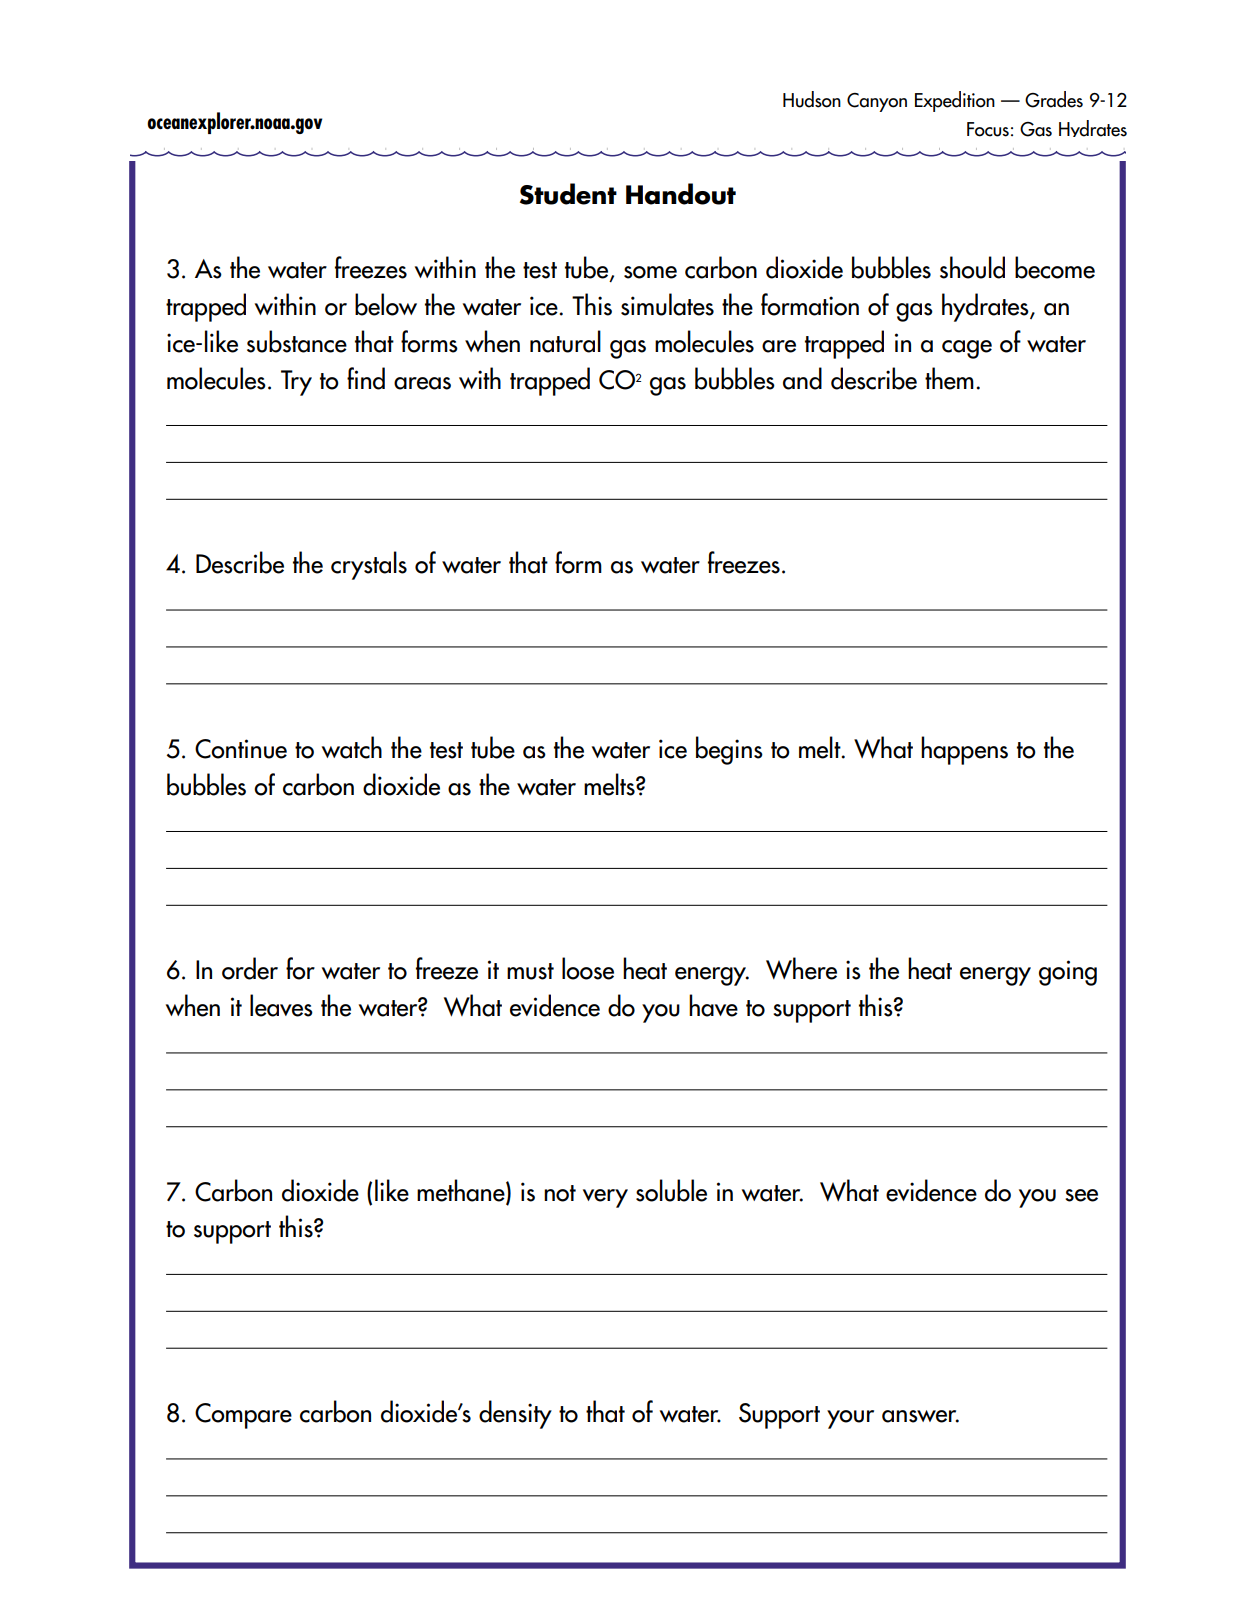 This screenshot has width=1255, height=1624. I want to click on simulates, so click(667, 304).
